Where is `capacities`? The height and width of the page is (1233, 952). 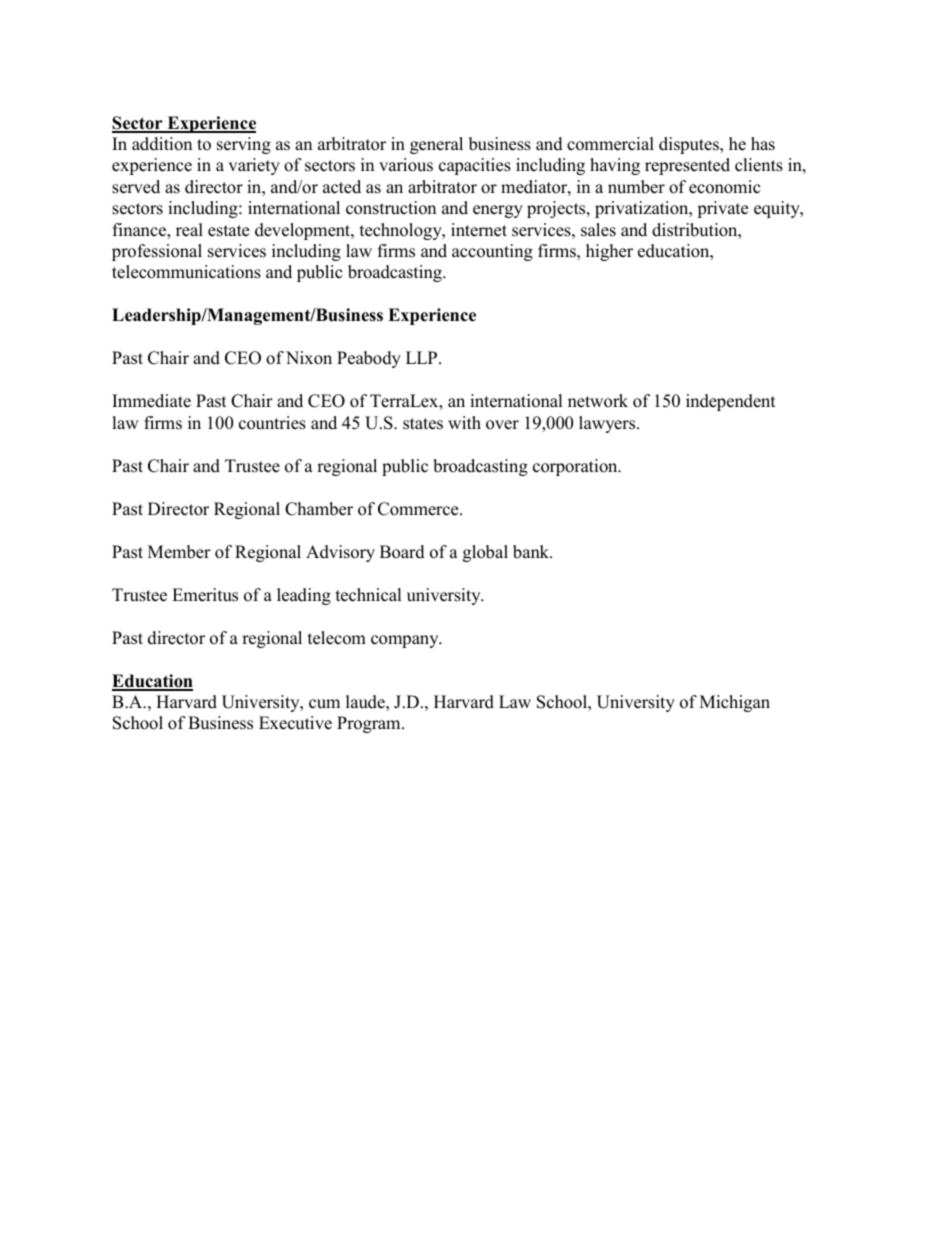 capacities is located at coordinates (475, 166).
